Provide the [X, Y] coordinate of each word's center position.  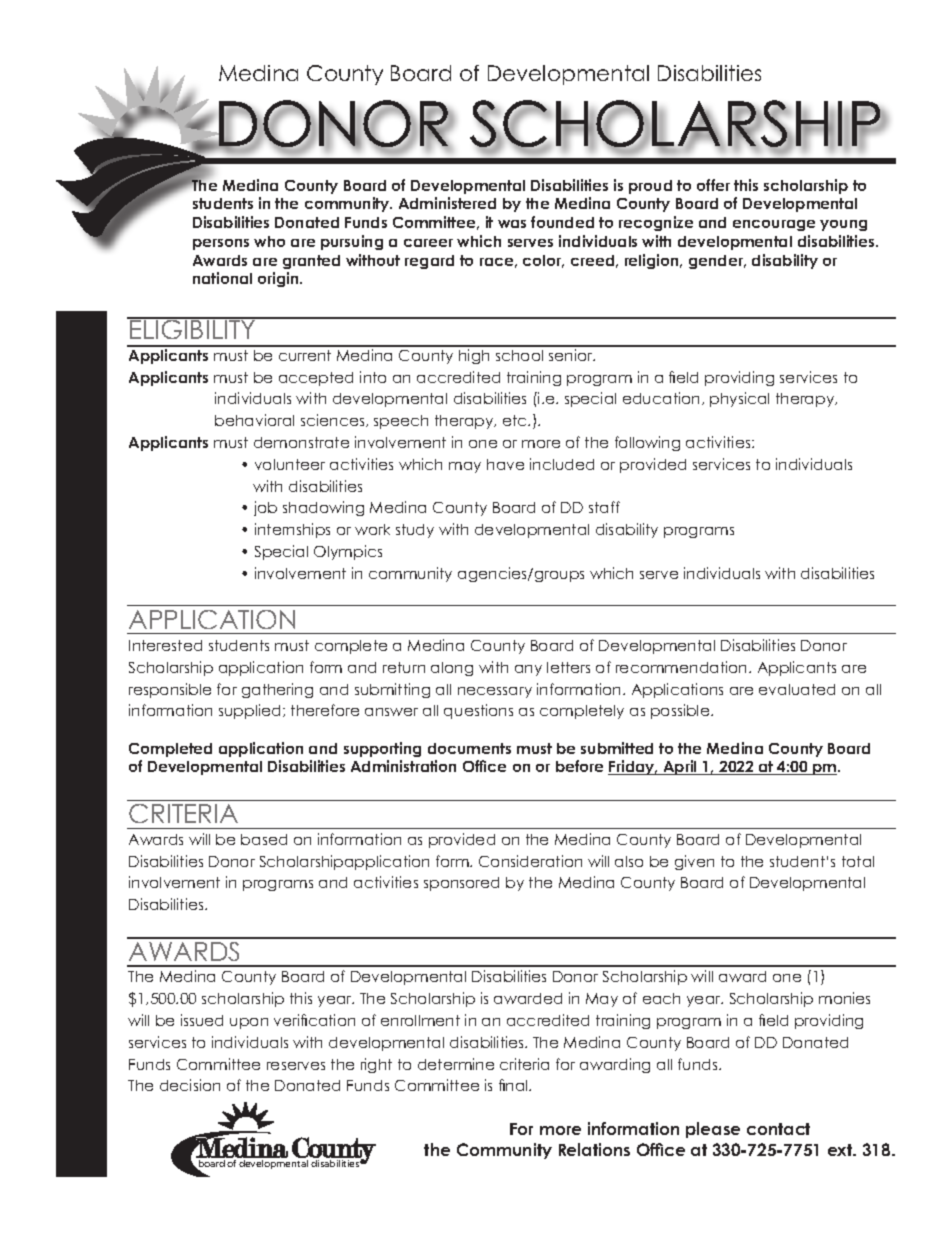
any [528, 670]
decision [190, 1085]
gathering [277, 690]
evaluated [797, 689]
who [269, 241]
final [514, 1085]
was [512, 224]
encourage [774, 225]
